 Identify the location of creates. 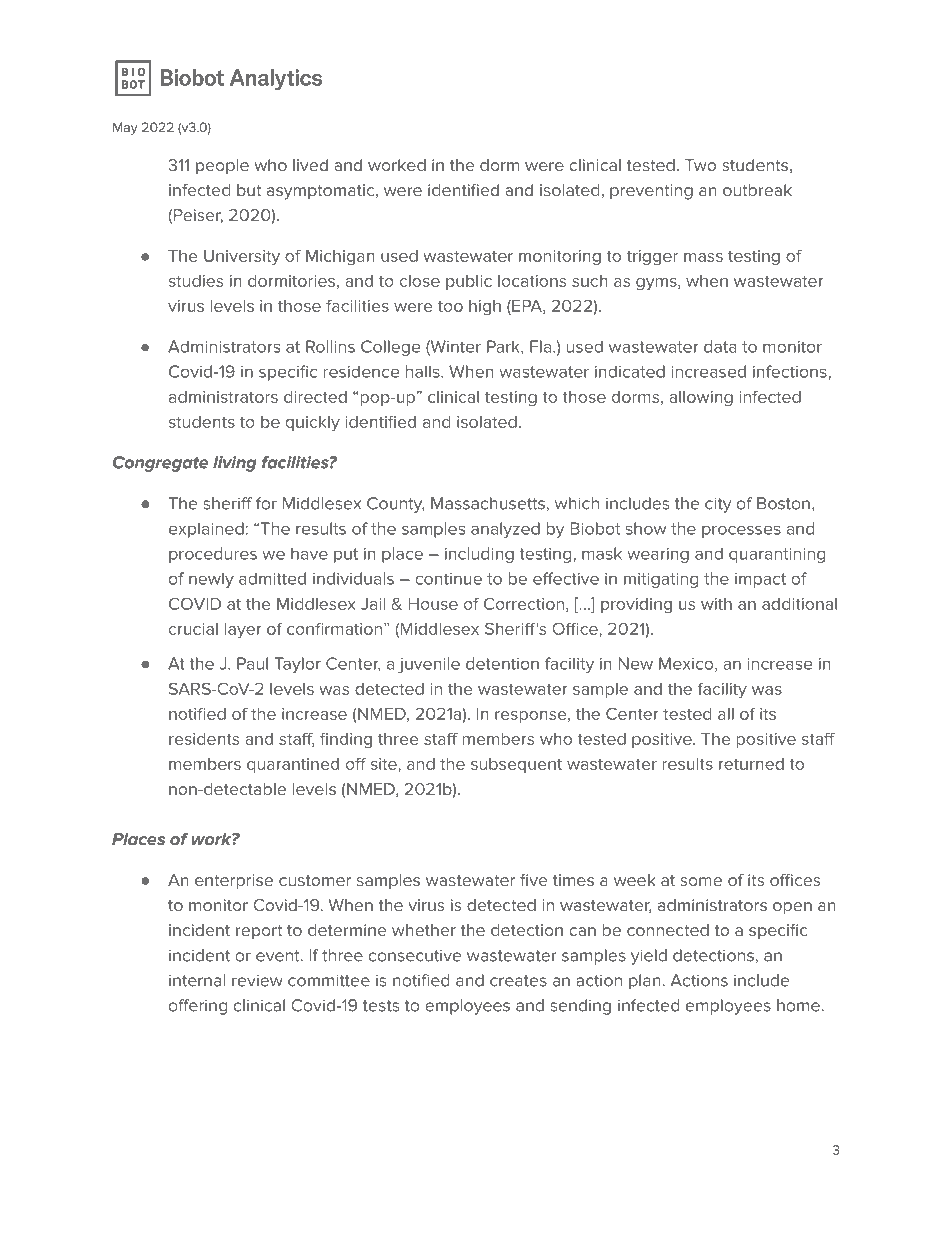
(518, 981).
